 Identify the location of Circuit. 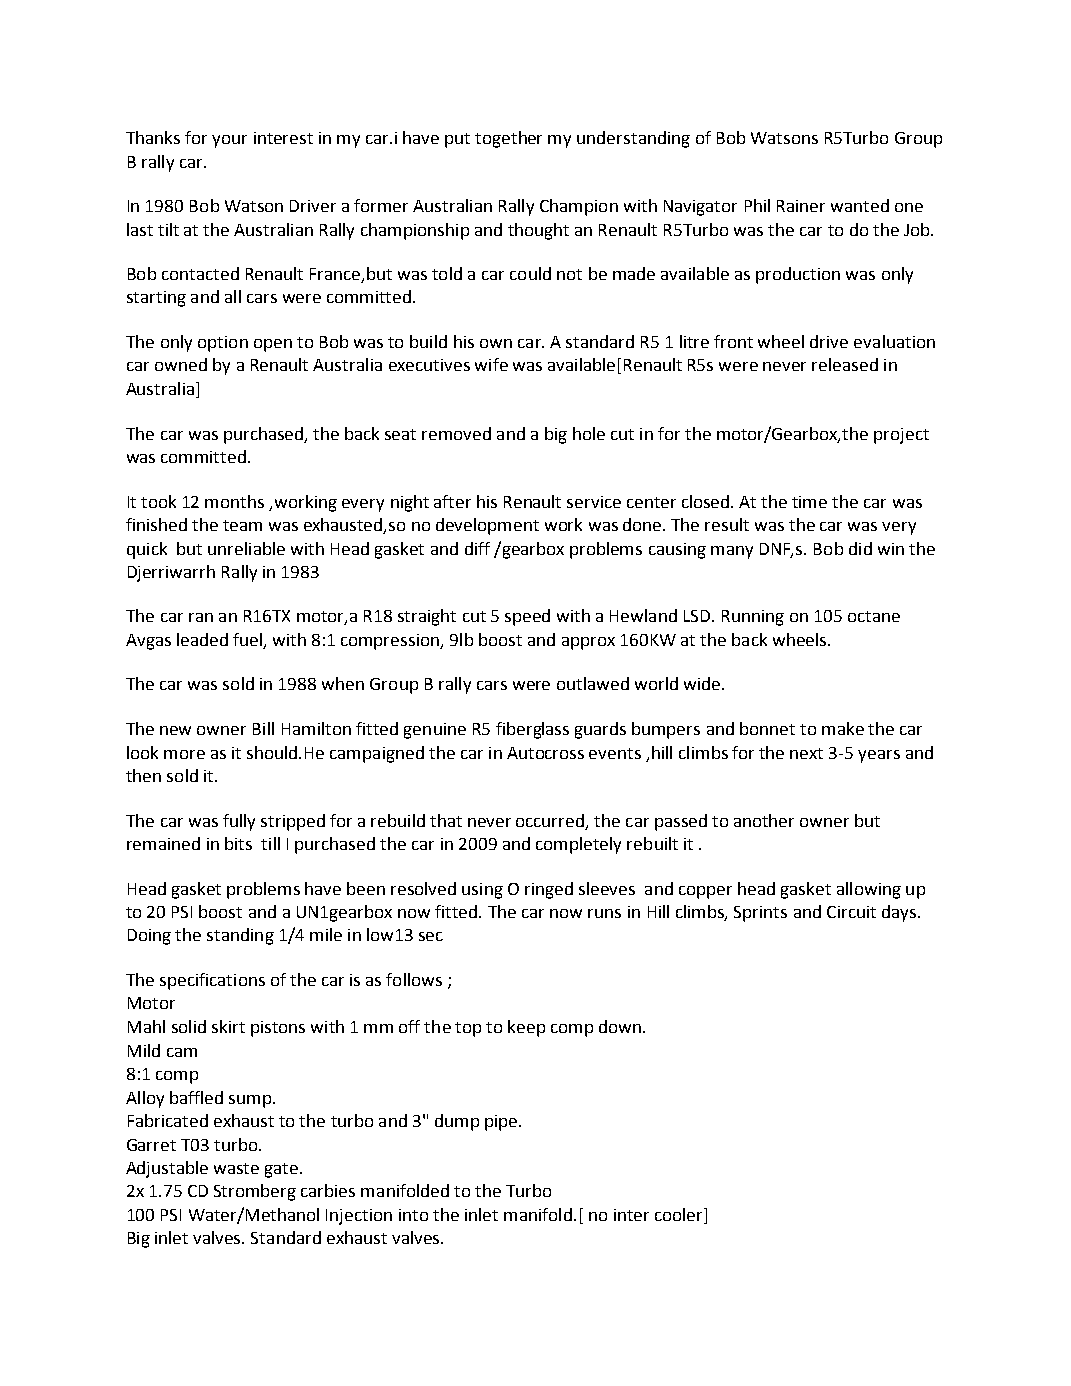
(851, 912).
